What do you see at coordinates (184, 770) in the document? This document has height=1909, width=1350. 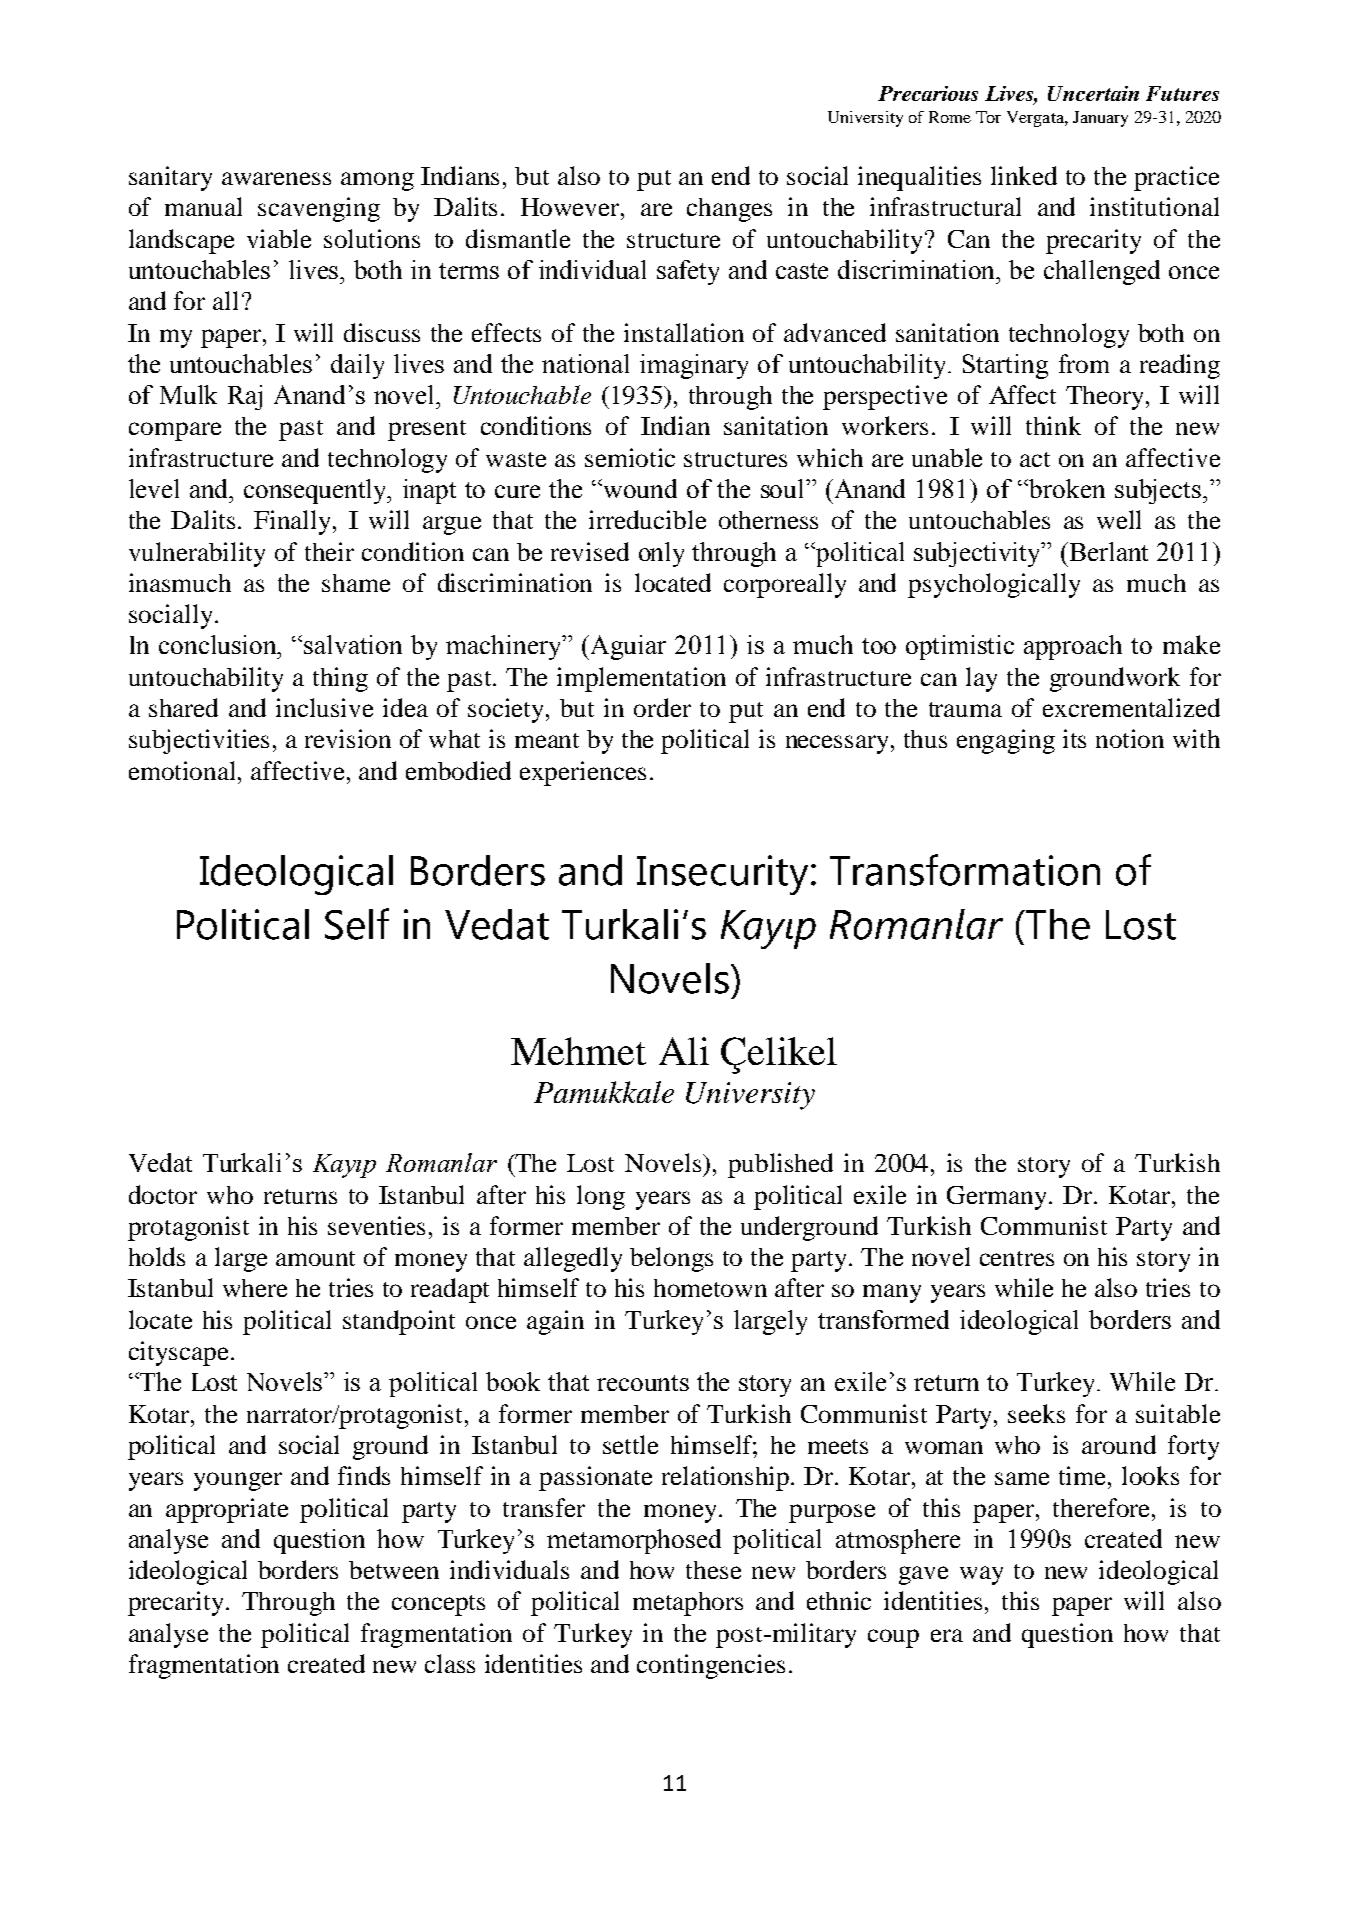 I see `emotional` at bounding box center [184, 770].
